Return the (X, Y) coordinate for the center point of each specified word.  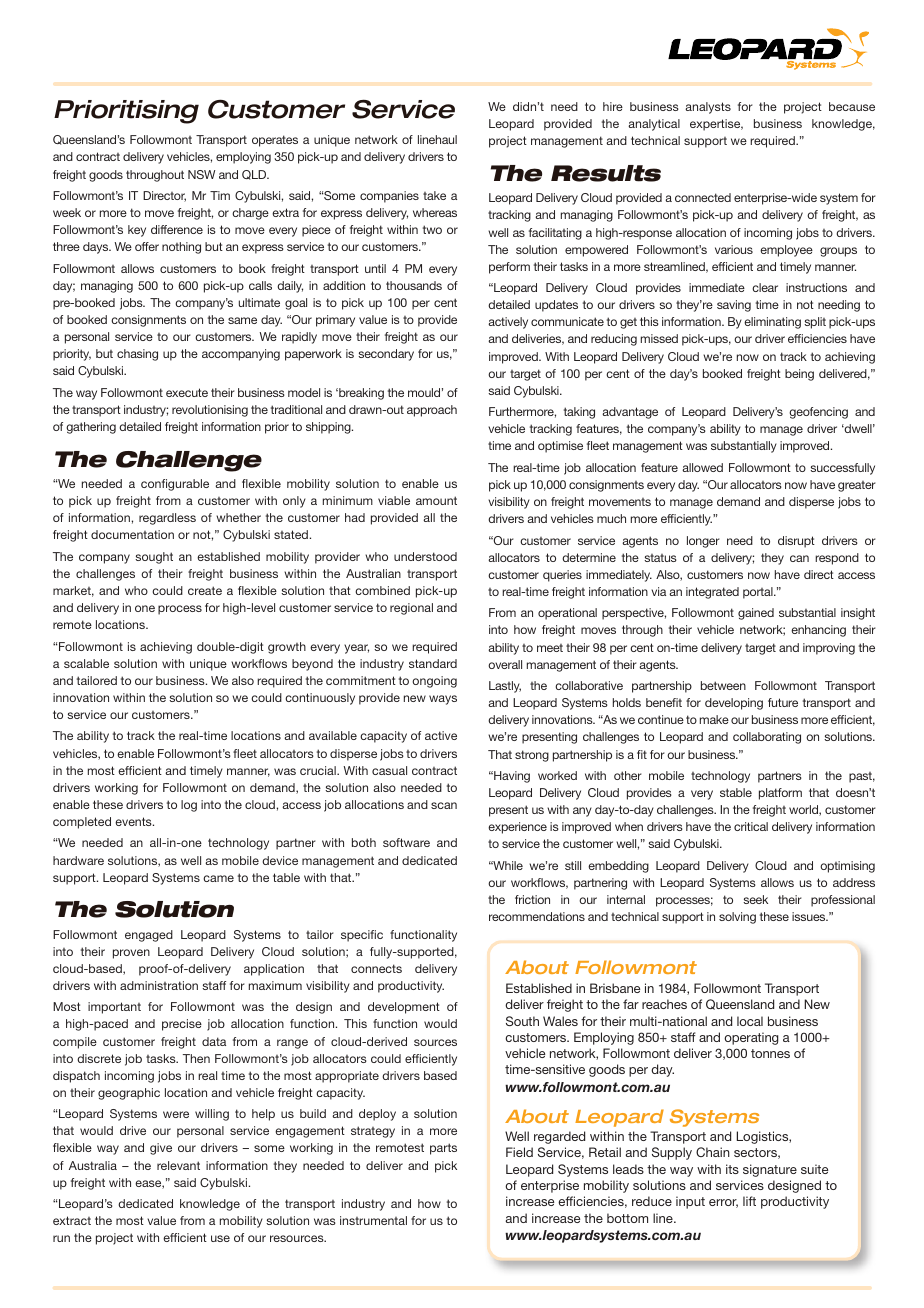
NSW (201, 174)
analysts (708, 108)
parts (443, 1149)
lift (749, 1201)
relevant (178, 1165)
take (434, 195)
